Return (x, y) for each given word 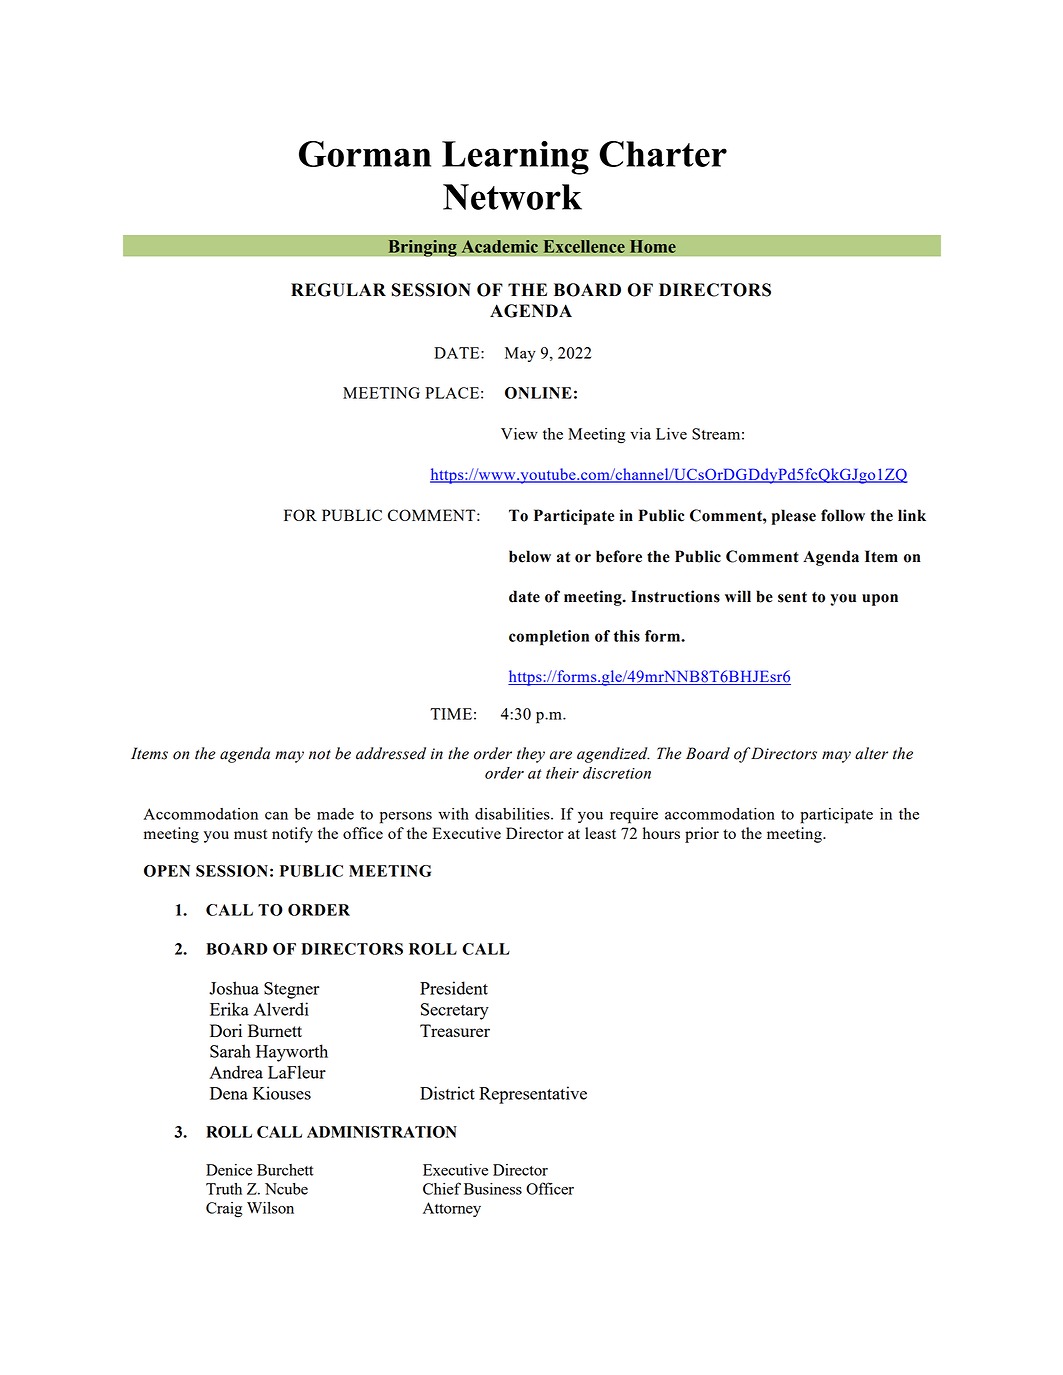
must (250, 834)
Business (493, 1189)
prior (702, 835)
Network (512, 197)
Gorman (365, 154)
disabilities (513, 814)
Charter (663, 154)
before (619, 556)
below (530, 556)
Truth (224, 1189)
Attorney (452, 1209)
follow (843, 515)
